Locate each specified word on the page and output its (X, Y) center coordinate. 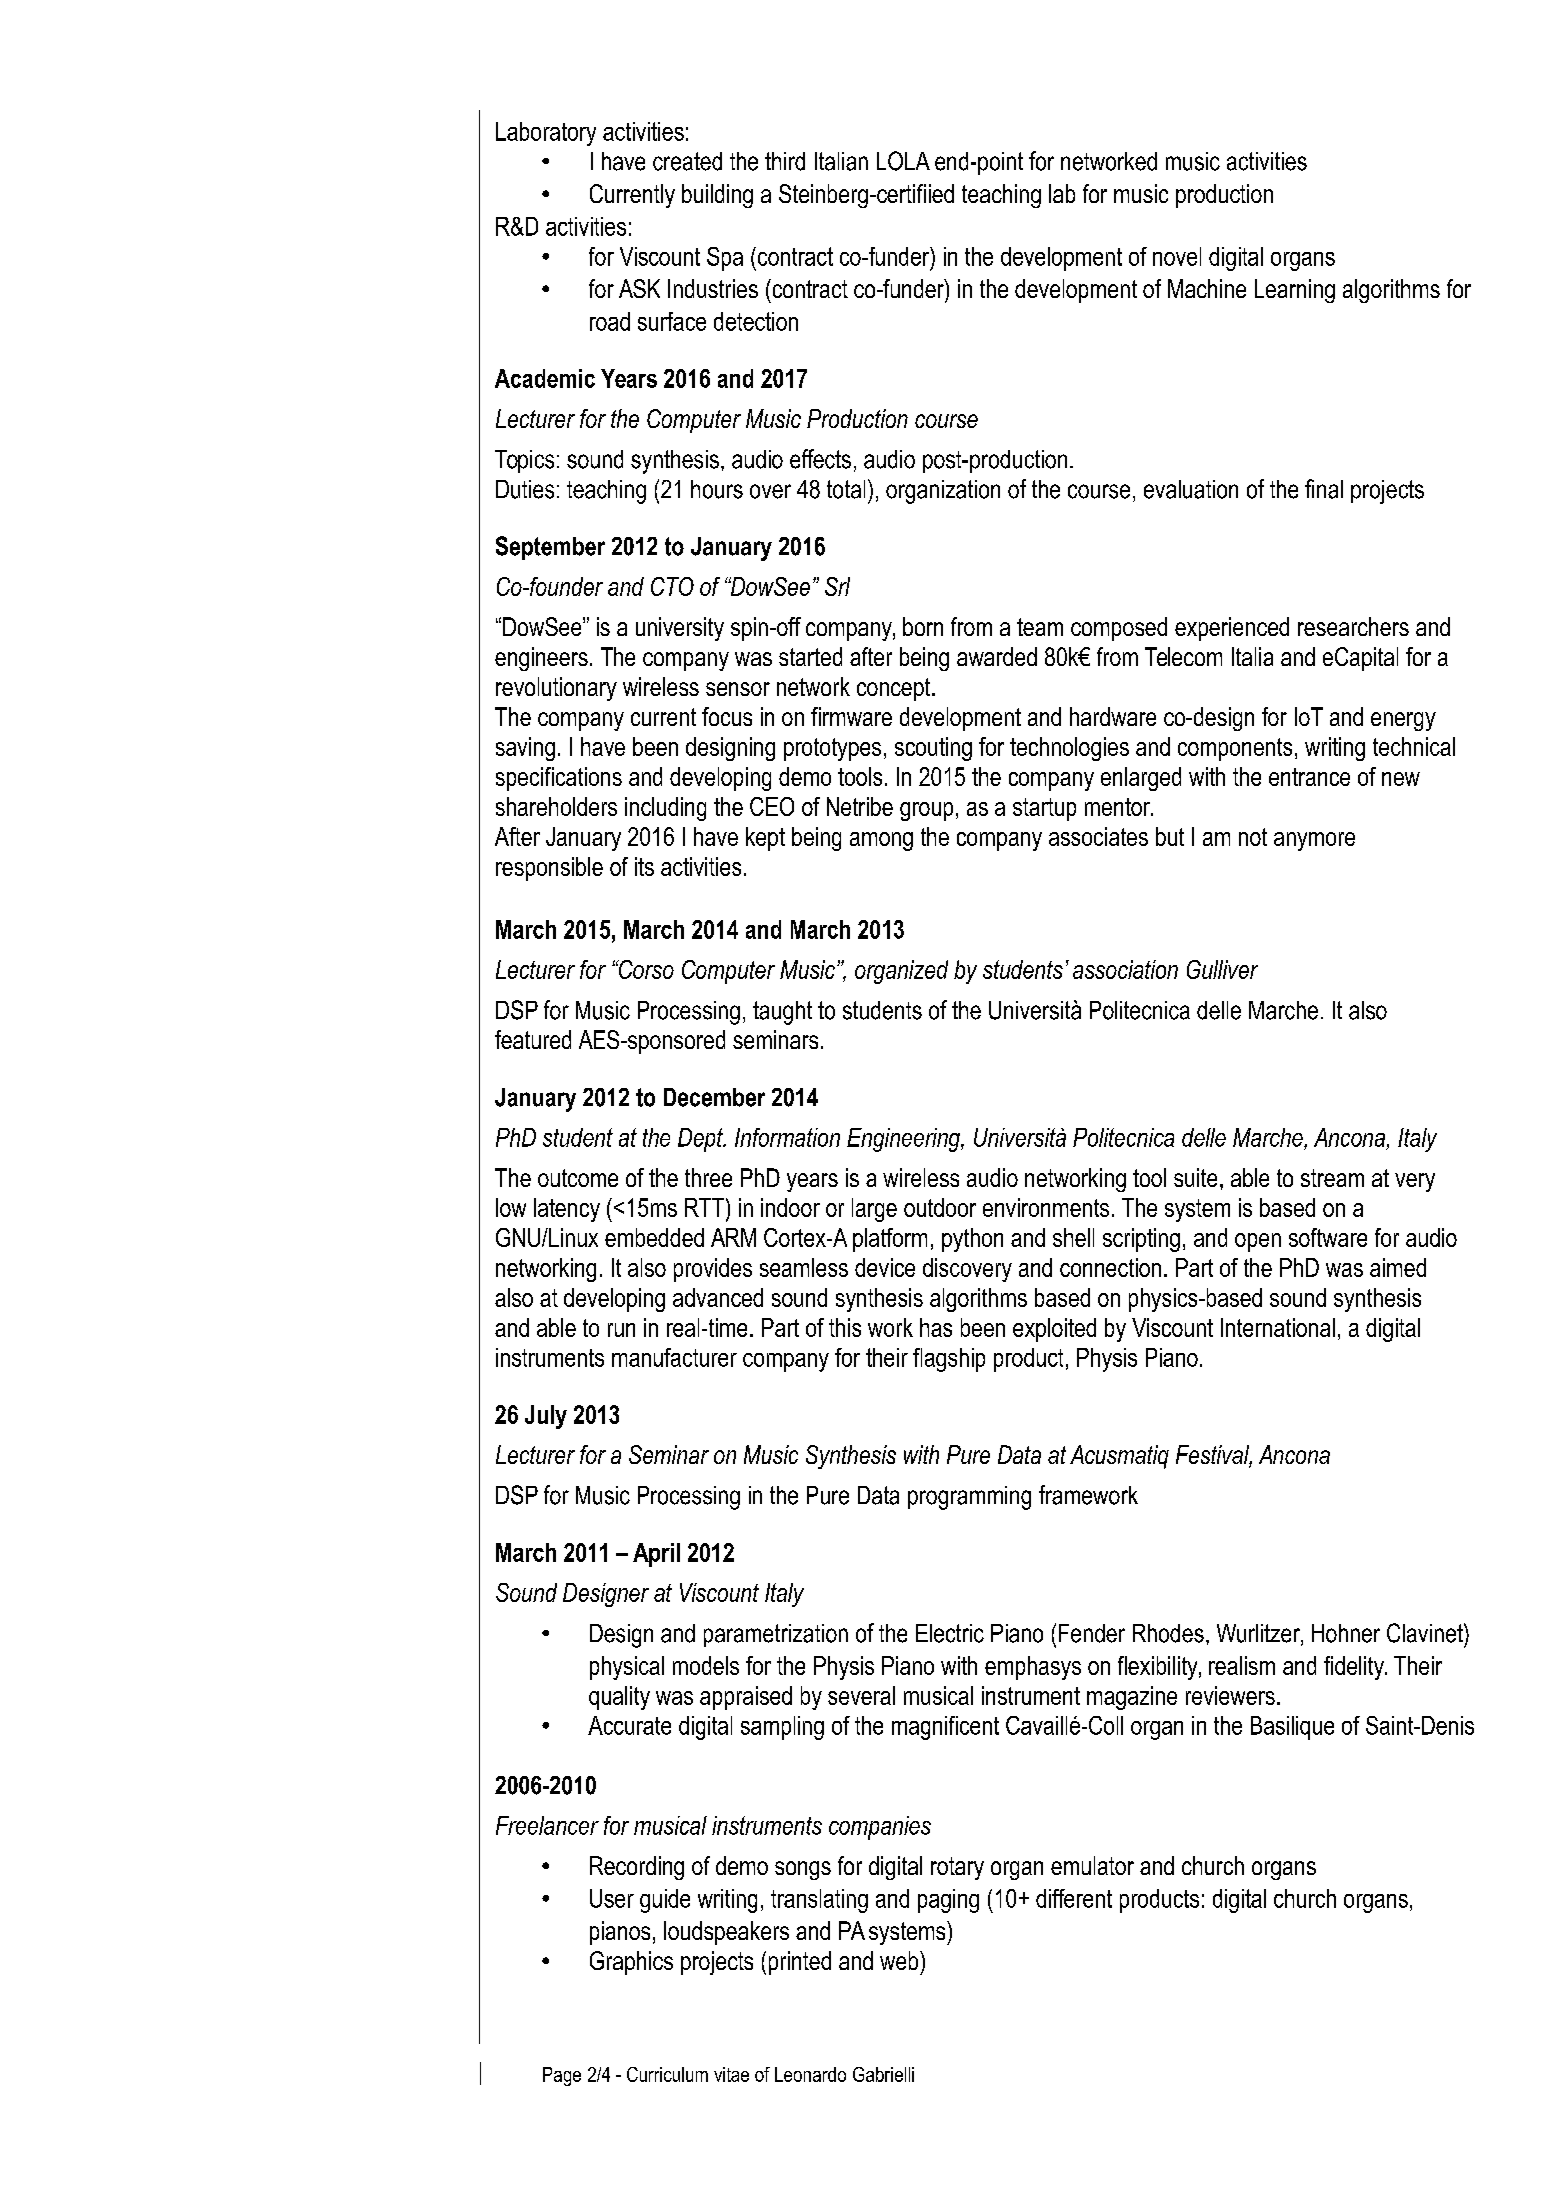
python (972, 1240)
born (923, 626)
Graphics (631, 1963)
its (644, 866)
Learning (1295, 291)
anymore (1314, 841)
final (1324, 489)
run (621, 1330)
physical (627, 1668)
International (1278, 1327)
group (926, 811)
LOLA (903, 161)
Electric (950, 1633)
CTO (672, 586)
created (687, 161)
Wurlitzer (1259, 1634)
